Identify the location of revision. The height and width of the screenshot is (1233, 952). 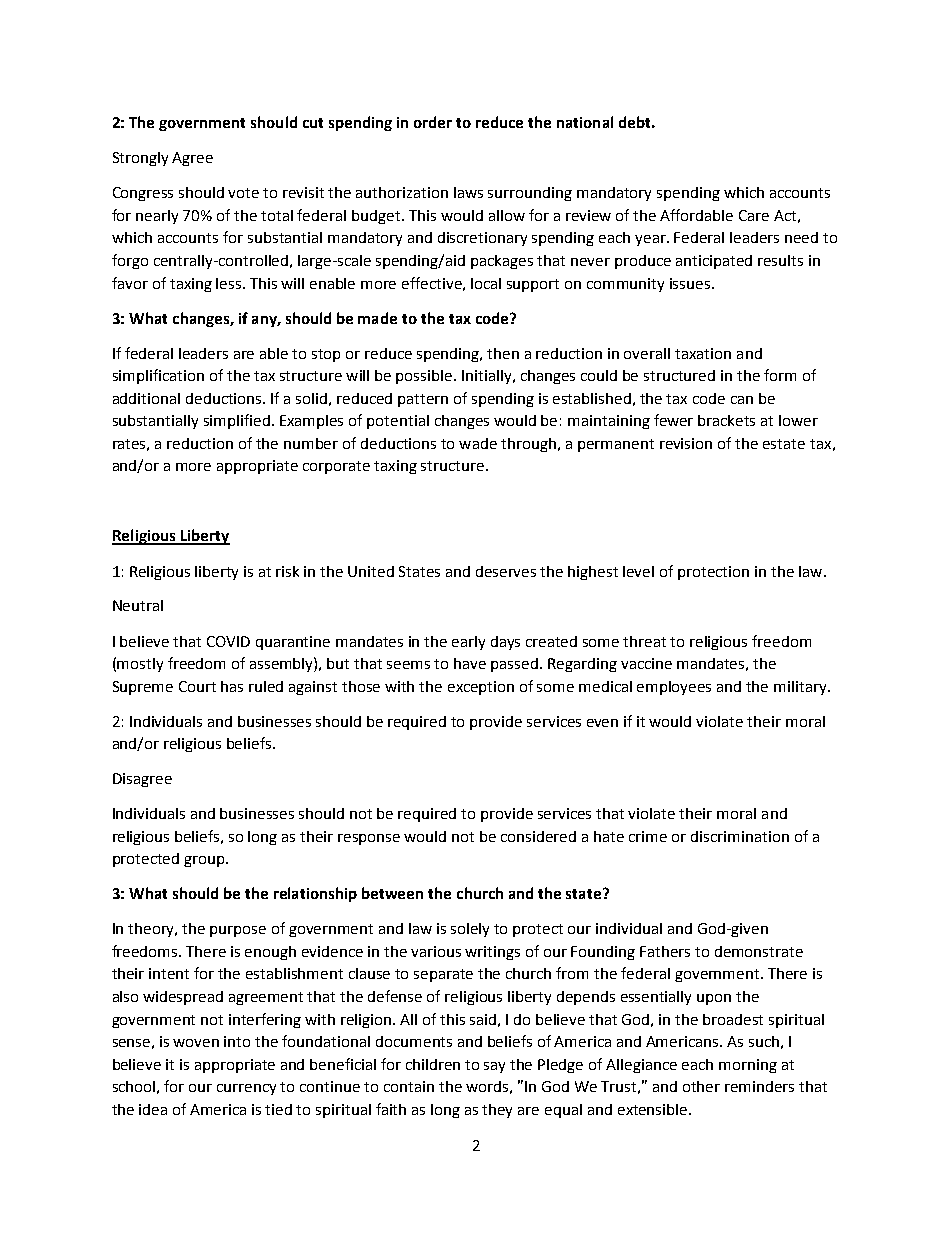
(686, 443).
